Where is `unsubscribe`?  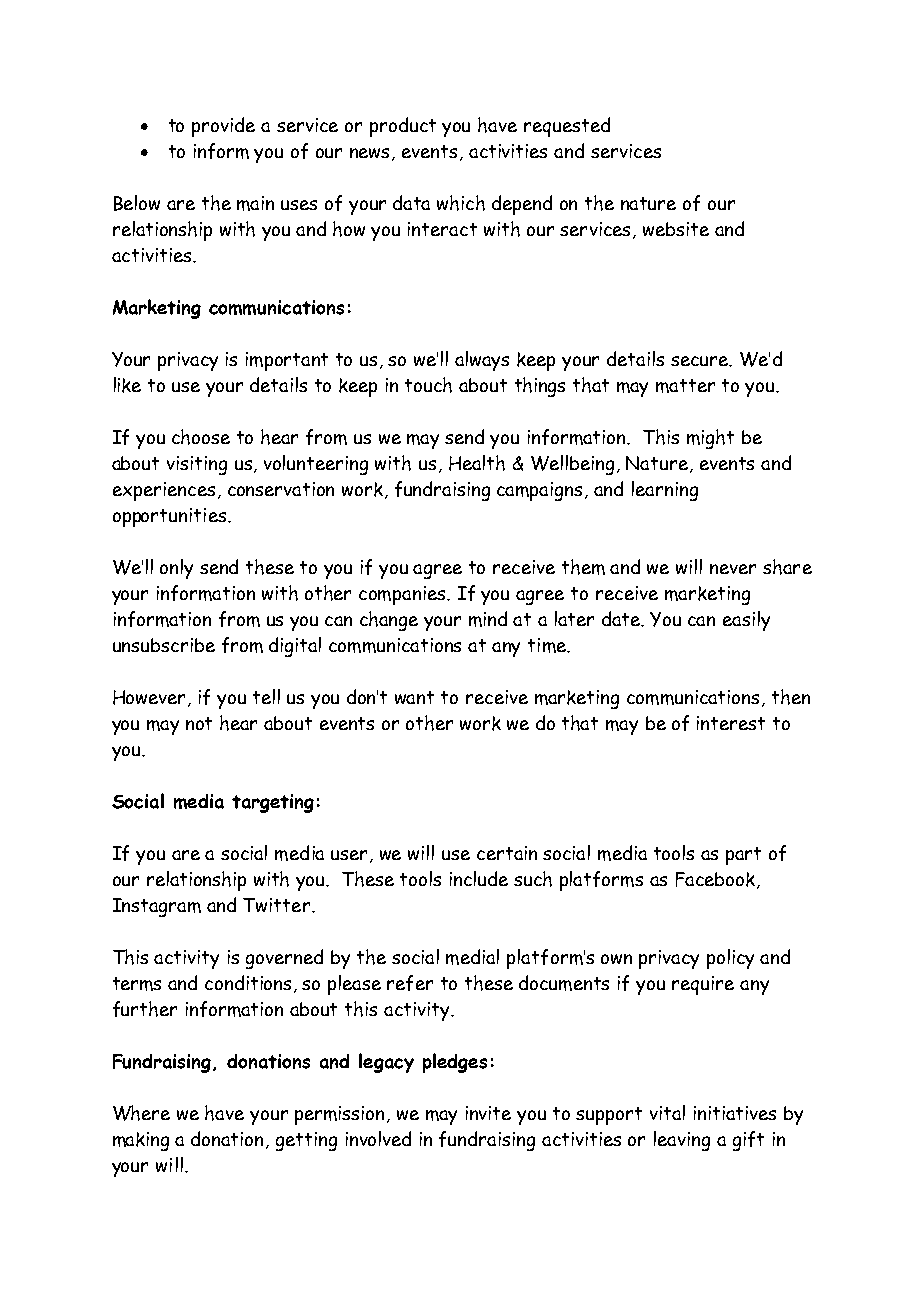 unsubscribe is located at coordinates (164, 645).
